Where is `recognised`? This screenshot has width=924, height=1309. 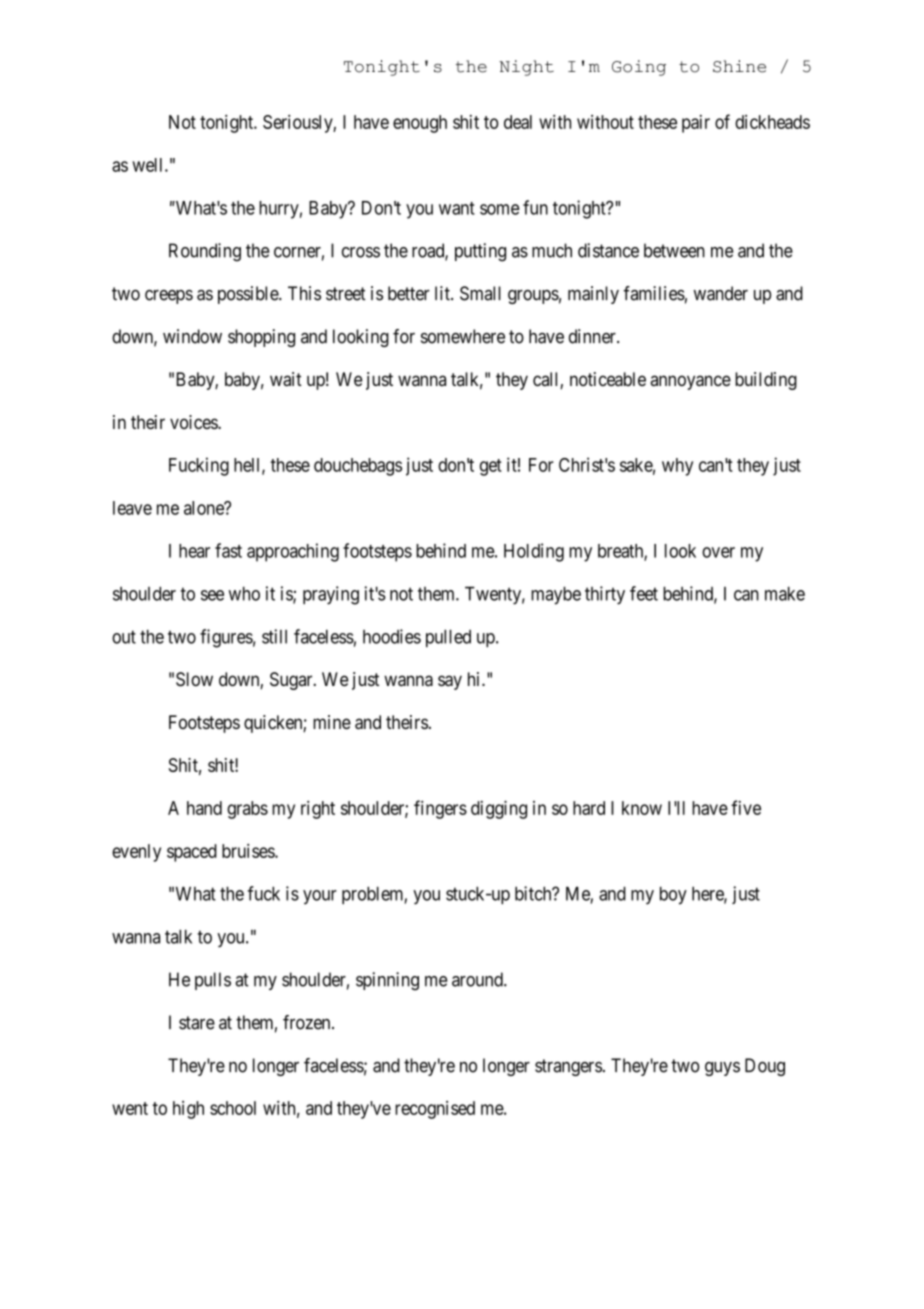 recognised is located at coordinates (435, 1110).
